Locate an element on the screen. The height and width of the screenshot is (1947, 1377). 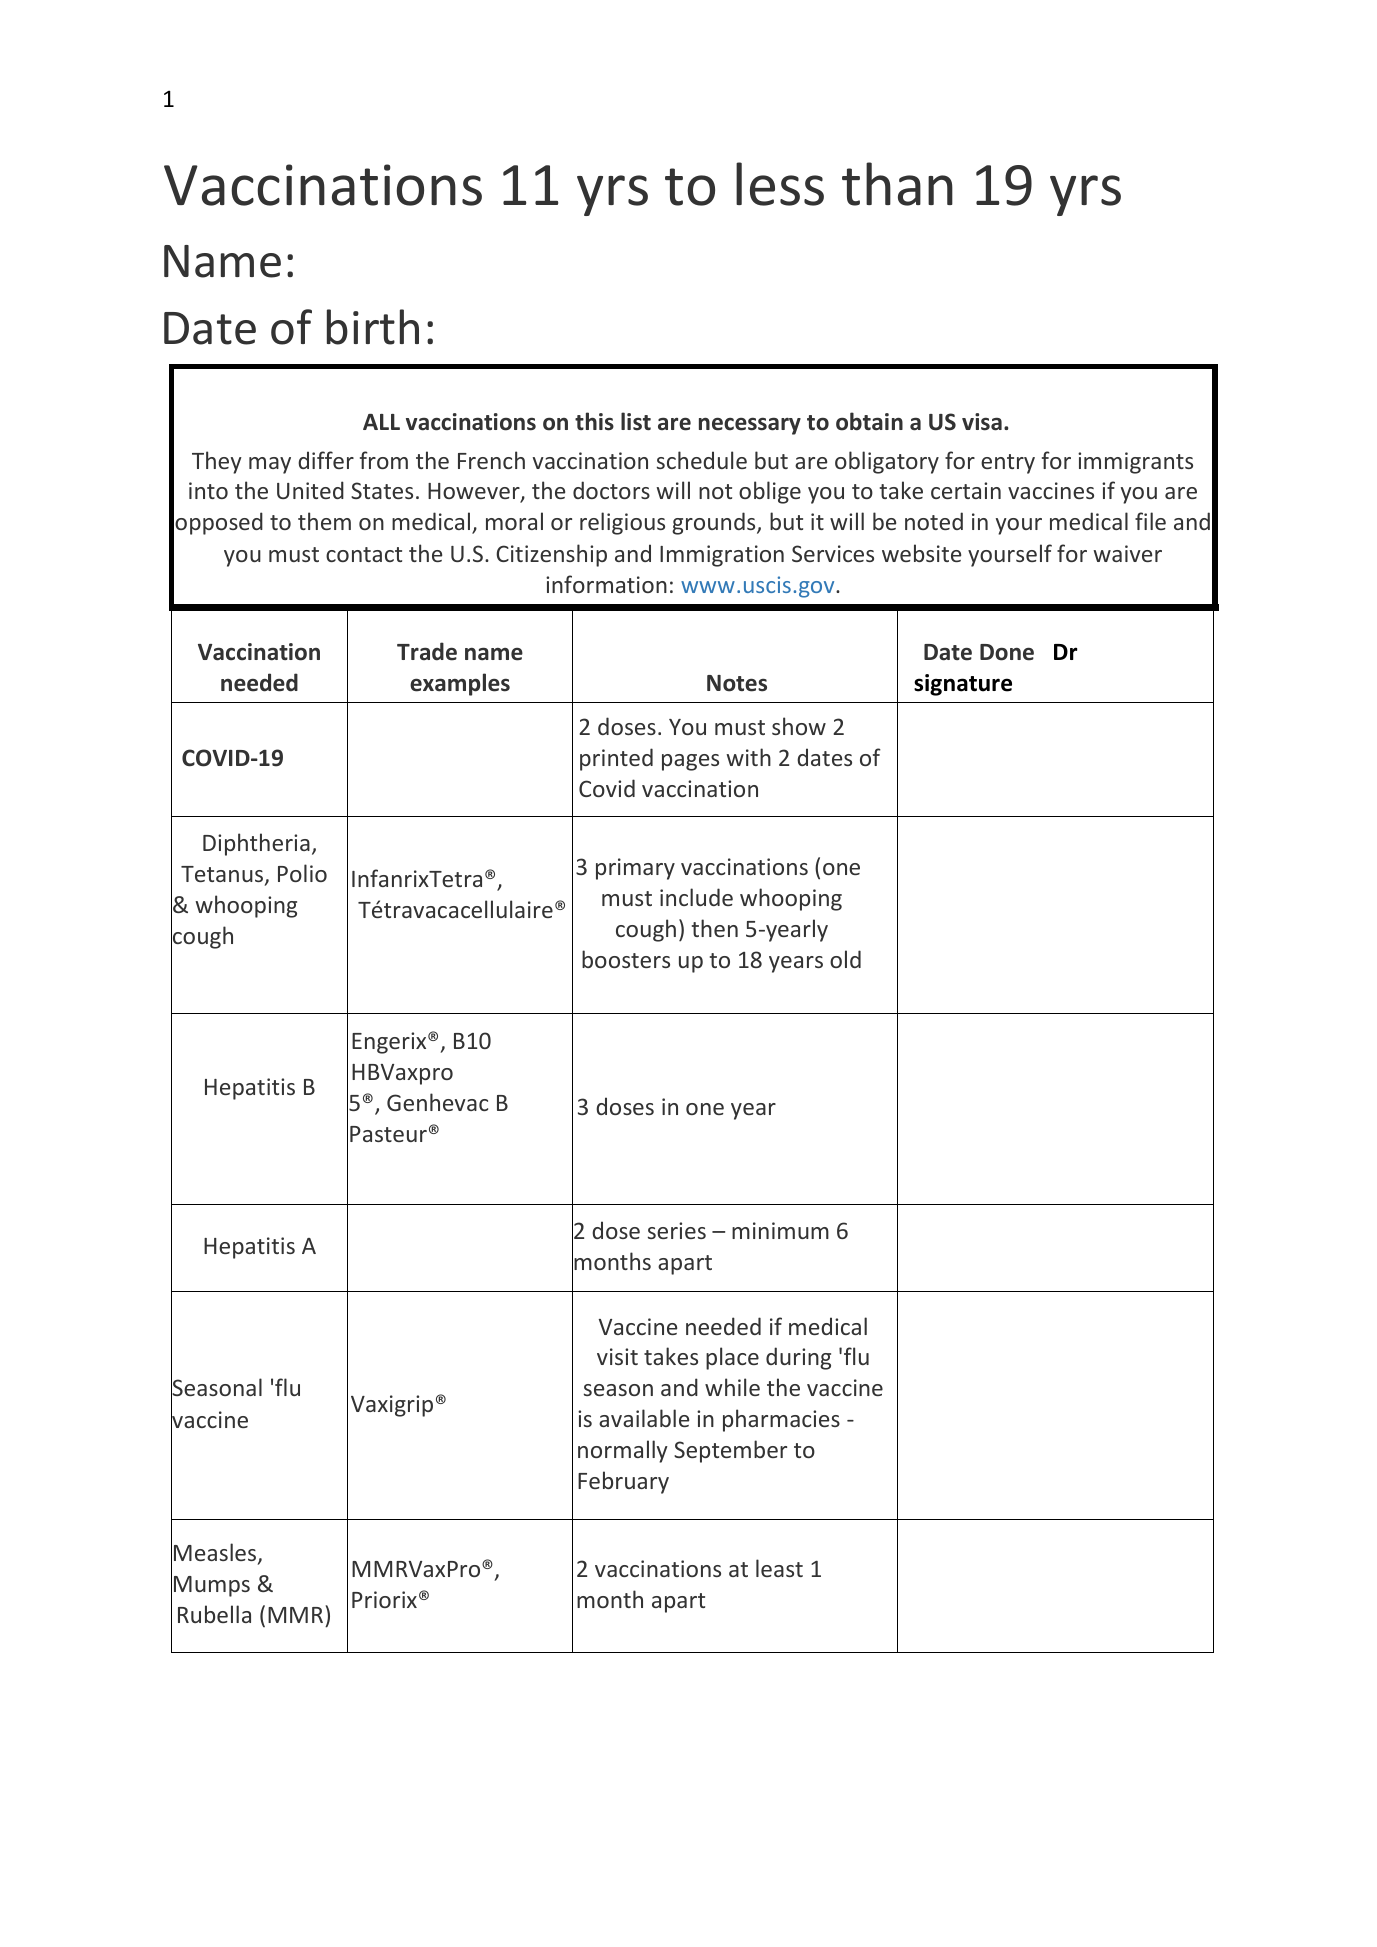
Pasteur is located at coordinates (388, 1134).
